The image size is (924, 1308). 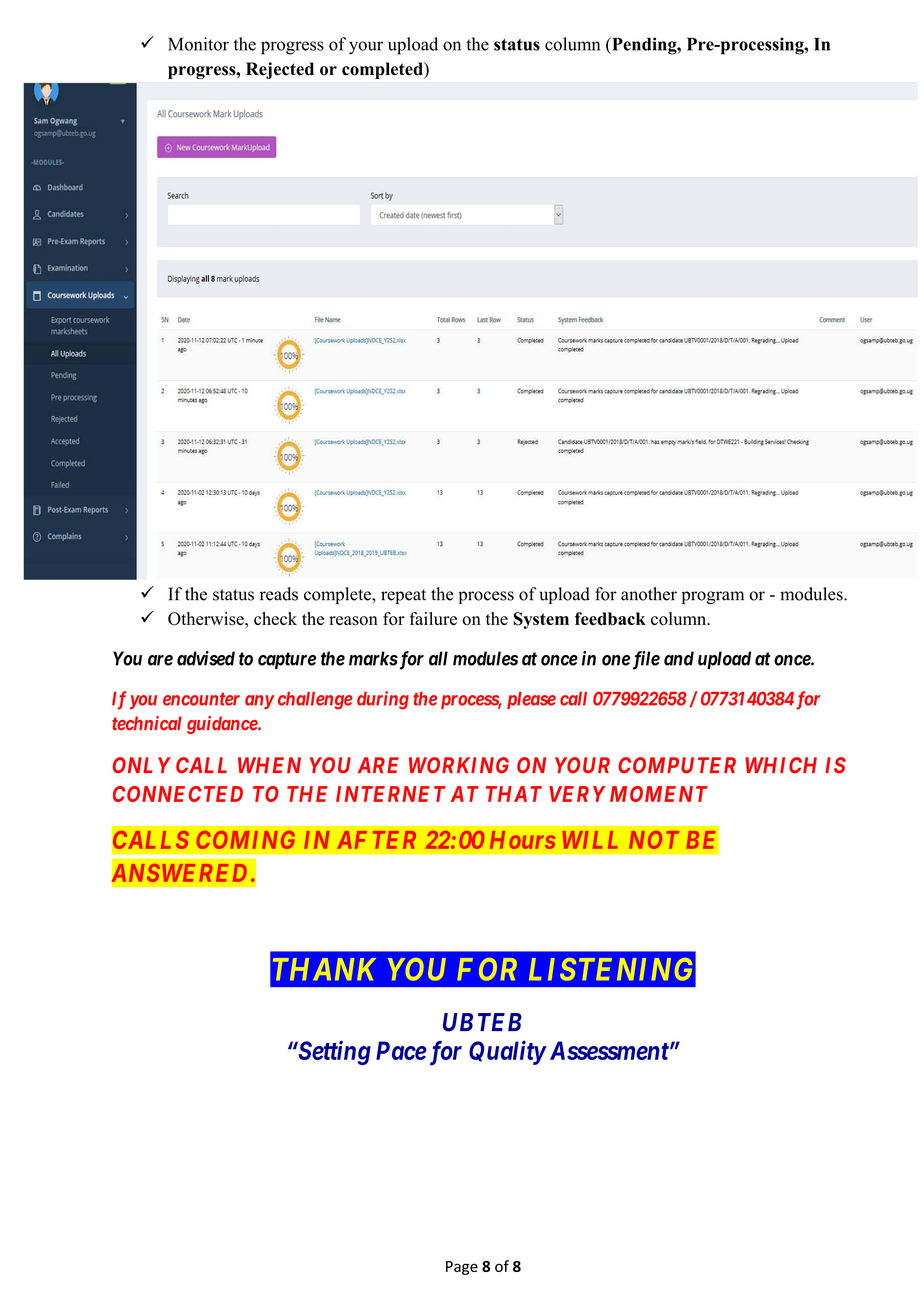 I want to click on Page, so click(x=462, y=1268).
